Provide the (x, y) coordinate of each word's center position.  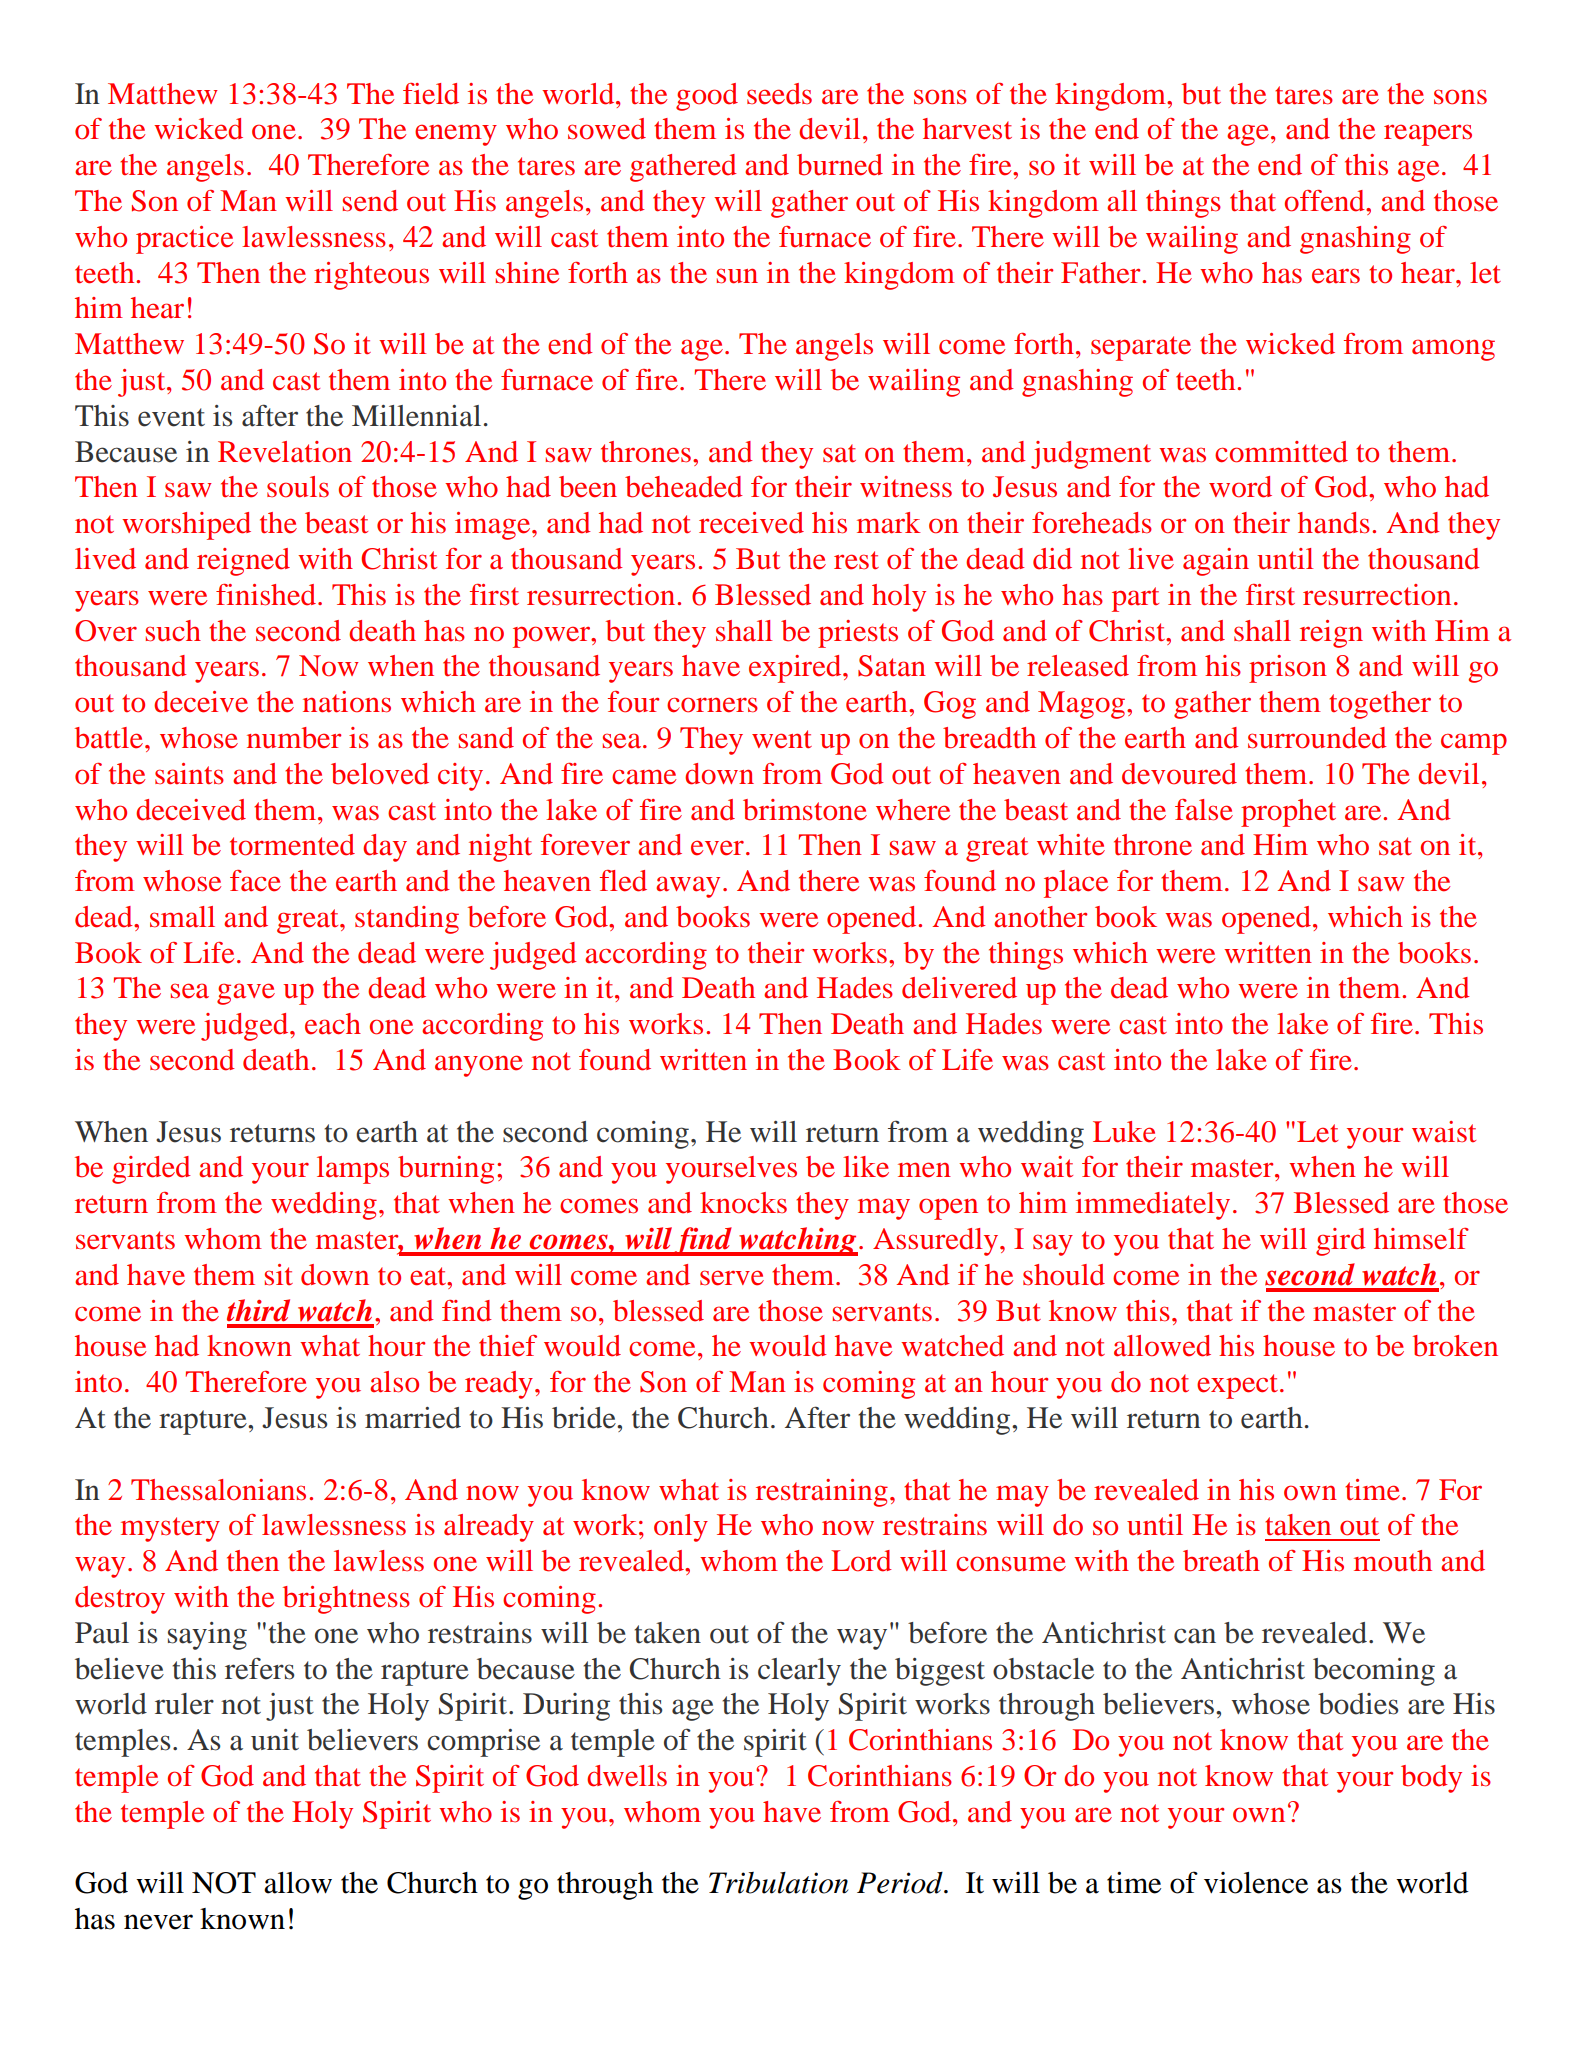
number (294, 738)
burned (840, 165)
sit (279, 1275)
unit (275, 1740)
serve (732, 1278)
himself (1421, 1239)
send (370, 201)
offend (1326, 201)
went (782, 739)
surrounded (1317, 738)
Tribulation (778, 1883)
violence (1256, 1883)
